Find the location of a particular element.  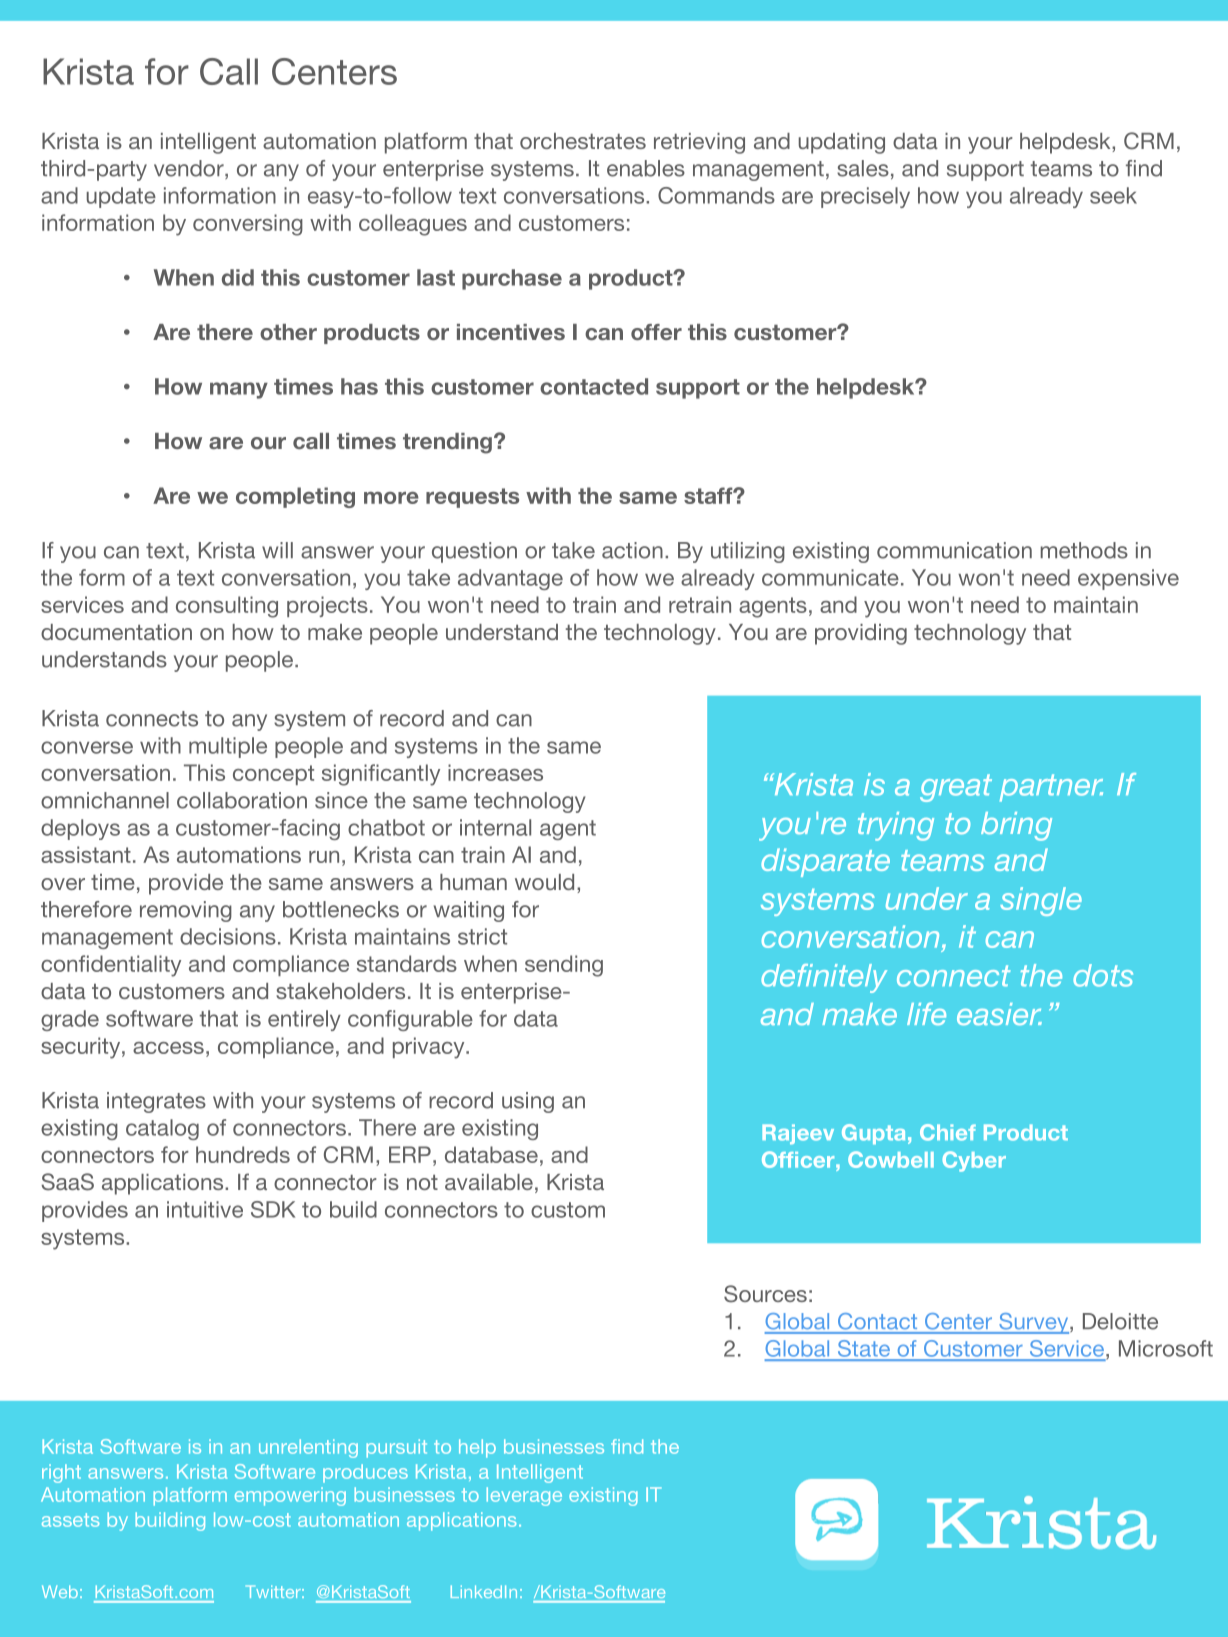

using is located at coordinates (528, 1102).
